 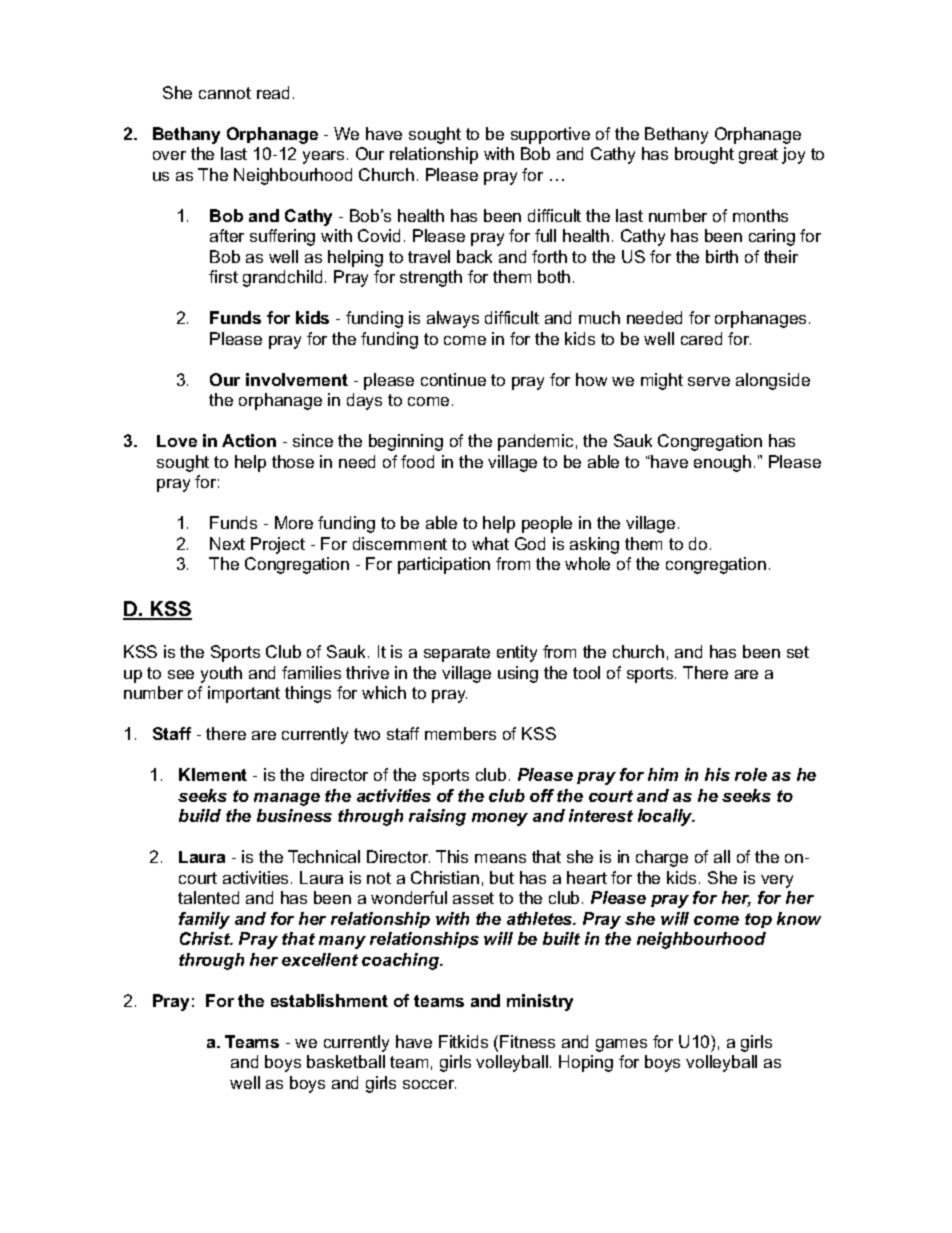 What do you see at coordinates (666, 817) in the screenshot?
I see `locally` at bounding box center [666, 817].
